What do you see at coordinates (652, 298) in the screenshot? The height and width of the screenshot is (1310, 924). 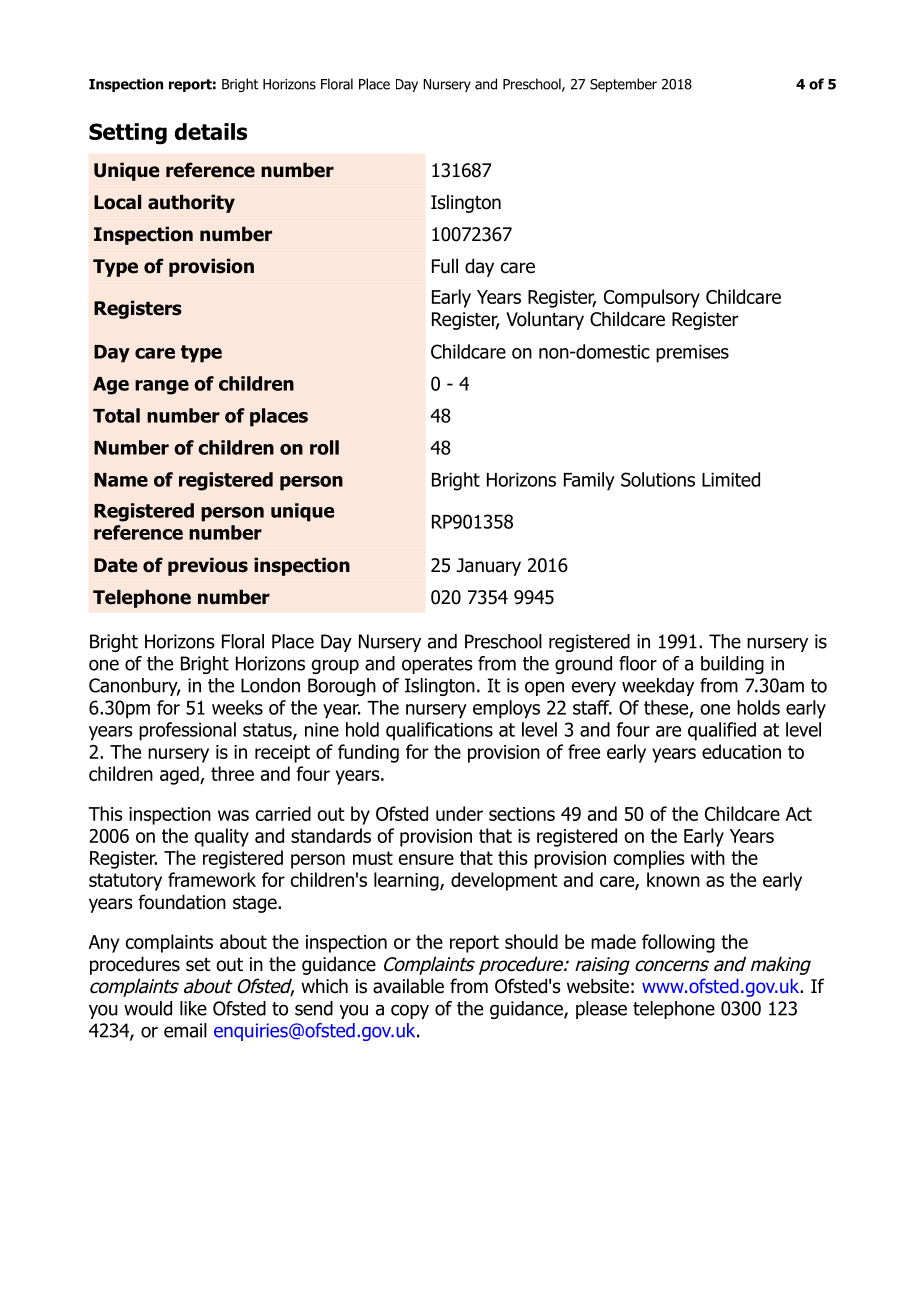 I see `Compulsory` at bounding box center [652, 298].
